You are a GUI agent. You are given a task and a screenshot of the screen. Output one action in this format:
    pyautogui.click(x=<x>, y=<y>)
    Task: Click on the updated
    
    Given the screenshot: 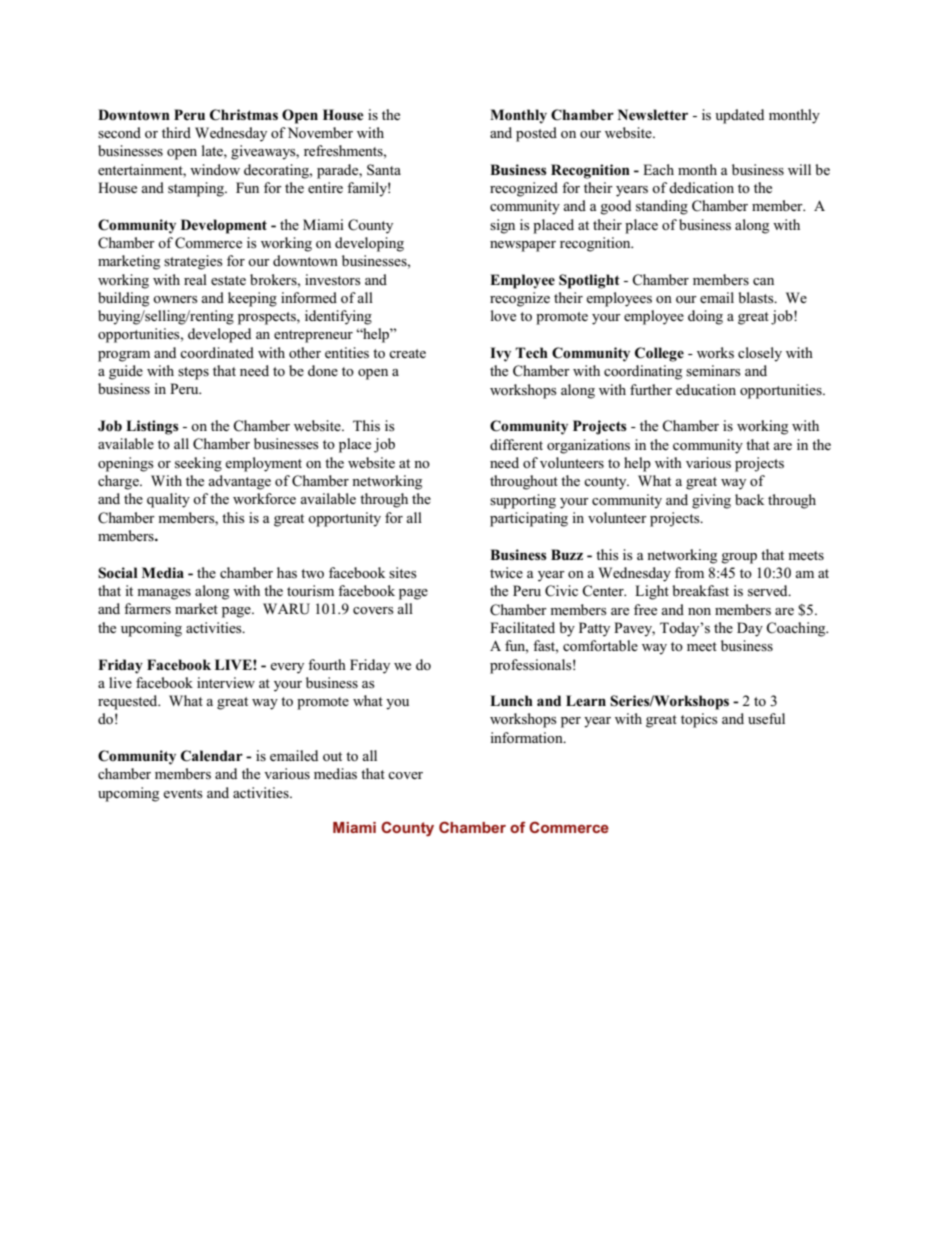 What is the action you would take?
    pyautogui.click(x=739, y=116)
